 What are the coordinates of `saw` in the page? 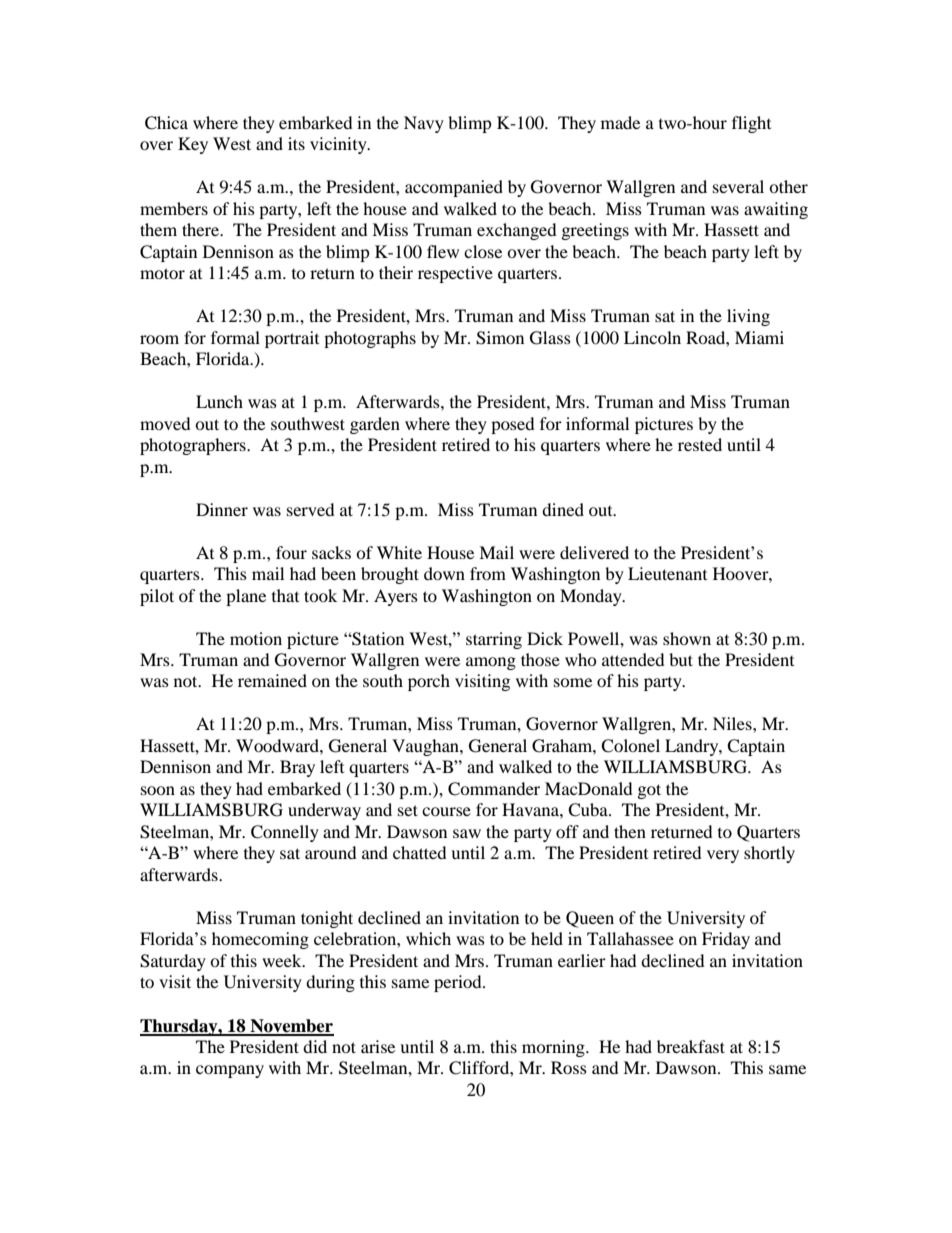 It's located at (467, 833).
